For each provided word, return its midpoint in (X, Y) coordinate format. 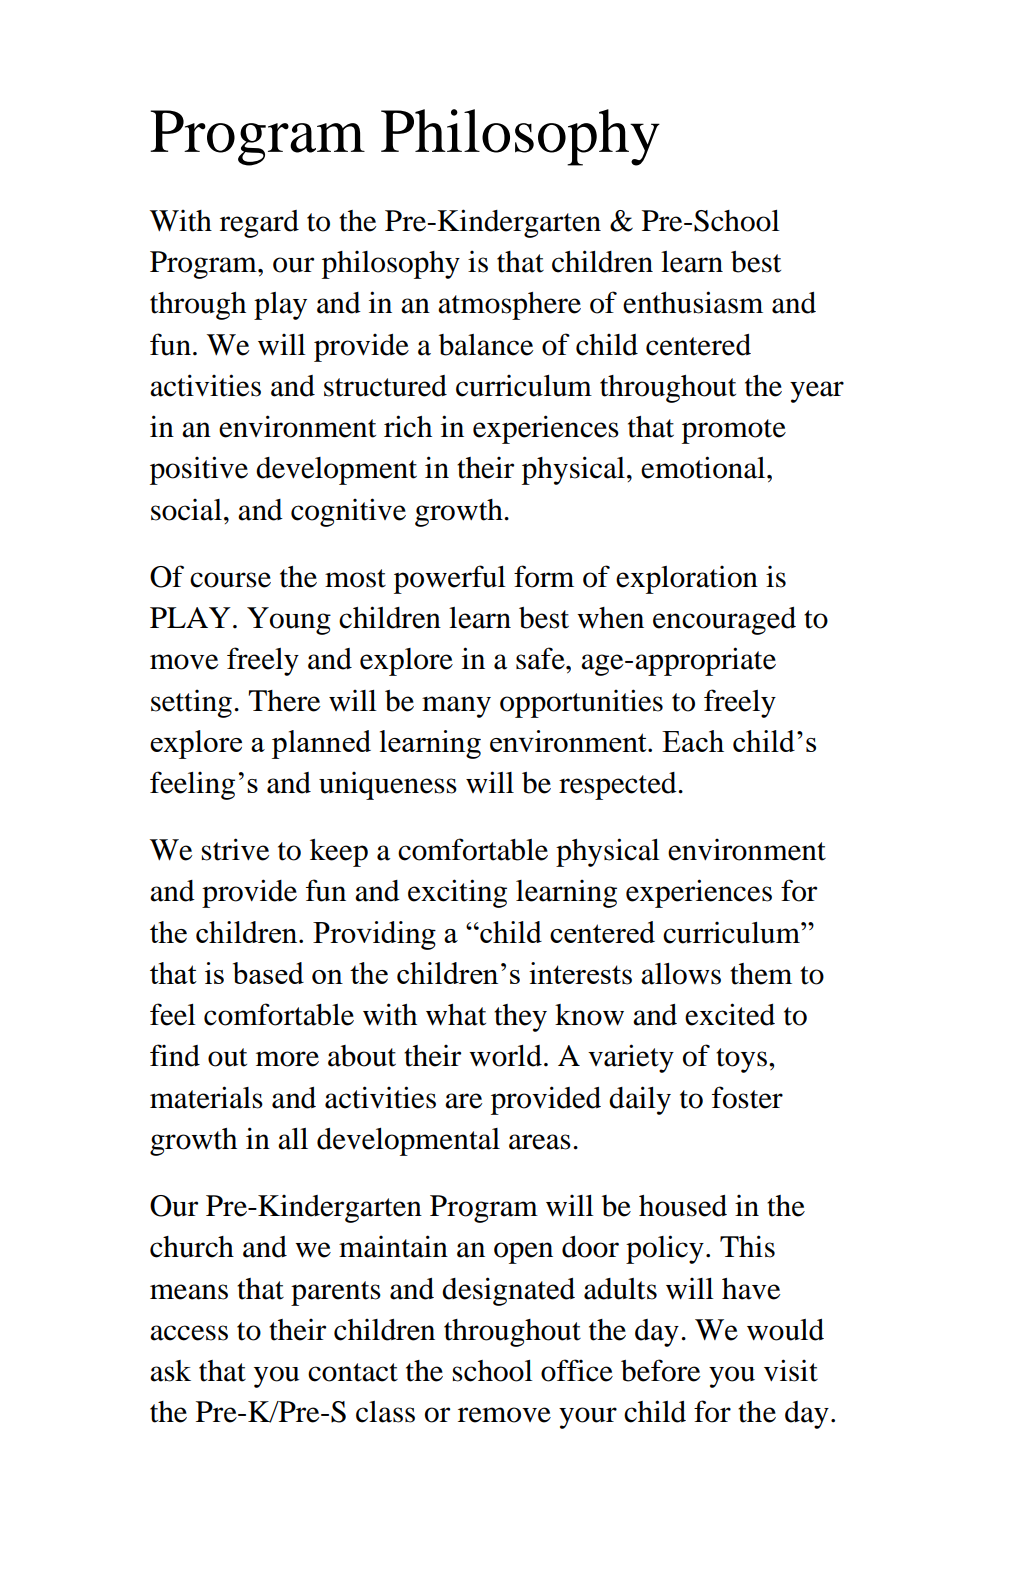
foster (747, 1097)
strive (235, 849)
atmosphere (509, 306)
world (505, 1056)
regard (259, 224)
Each (693, 741)
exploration (687, 580)
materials (206, 1097)
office (577, 1370)
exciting (457, 893)
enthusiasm (693, 302)
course (230, 580)
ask (170, 1371)
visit (791, 1370)
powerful (450, 579)
